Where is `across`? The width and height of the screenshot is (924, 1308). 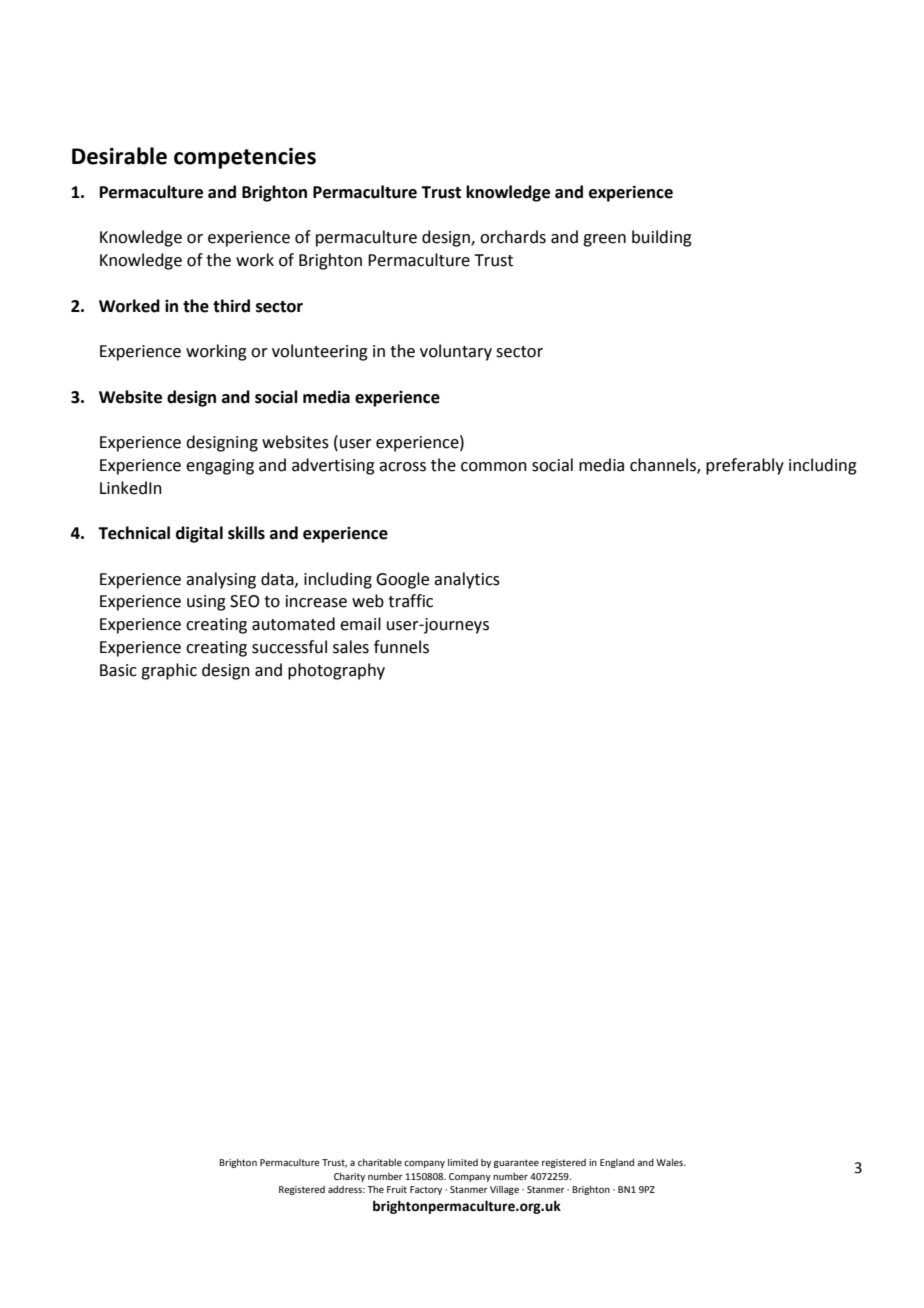 across is located at coordinates (402, 467).
